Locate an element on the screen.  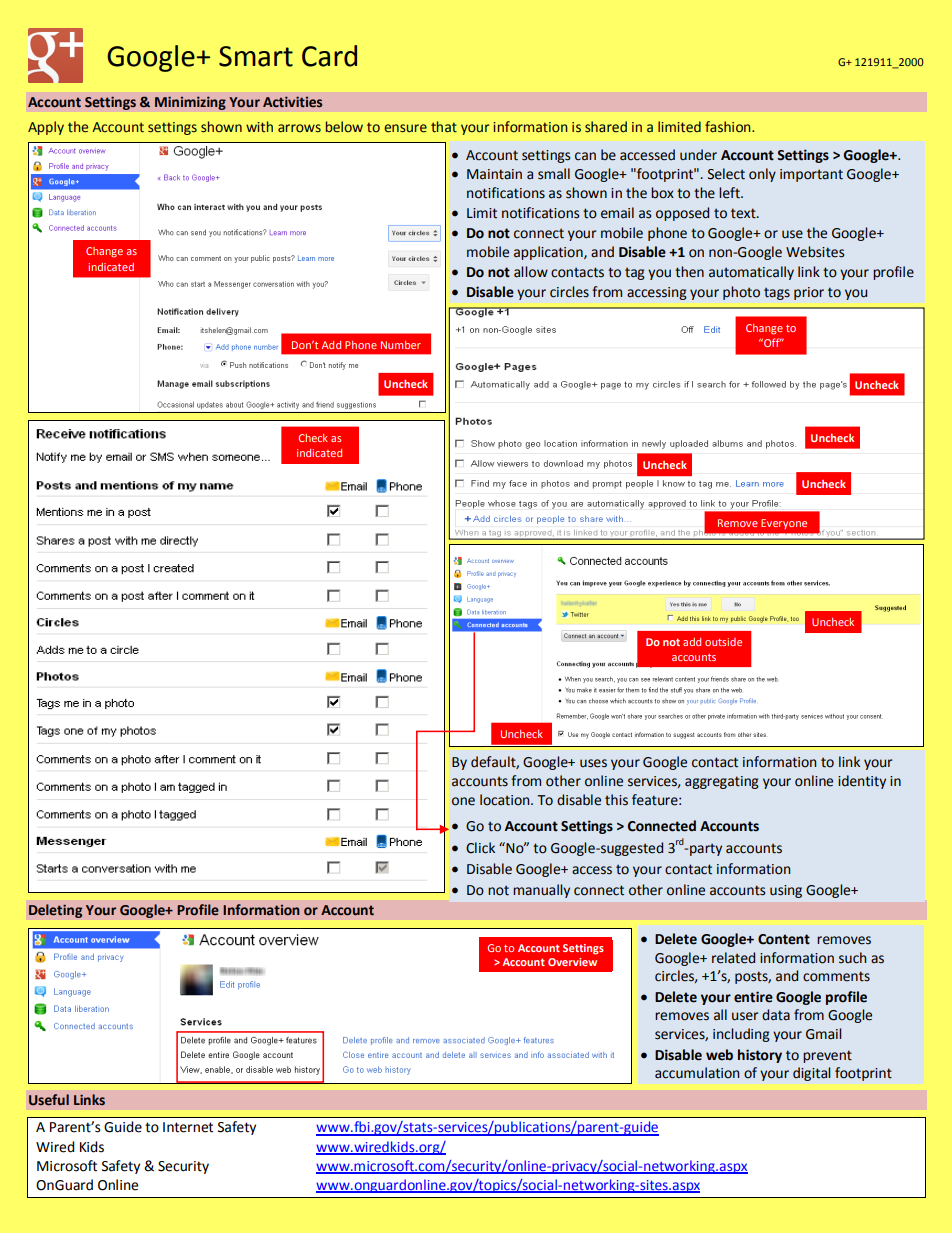
Minimizing is located at coordinates (190, 103).
